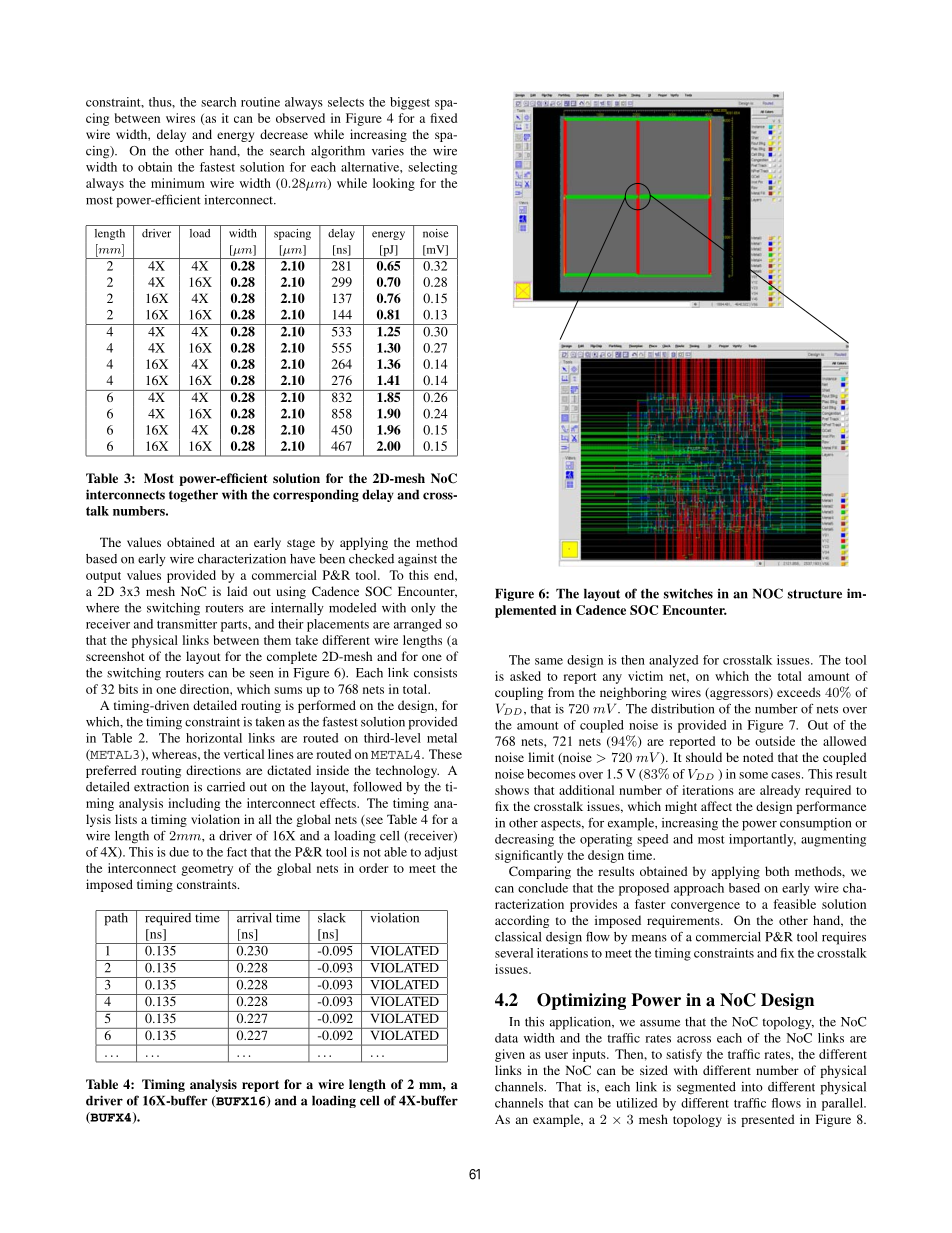  What do you see at coordinates (193, 496) in the screenshot?
I see `together` at bounding box center [193, 496].
